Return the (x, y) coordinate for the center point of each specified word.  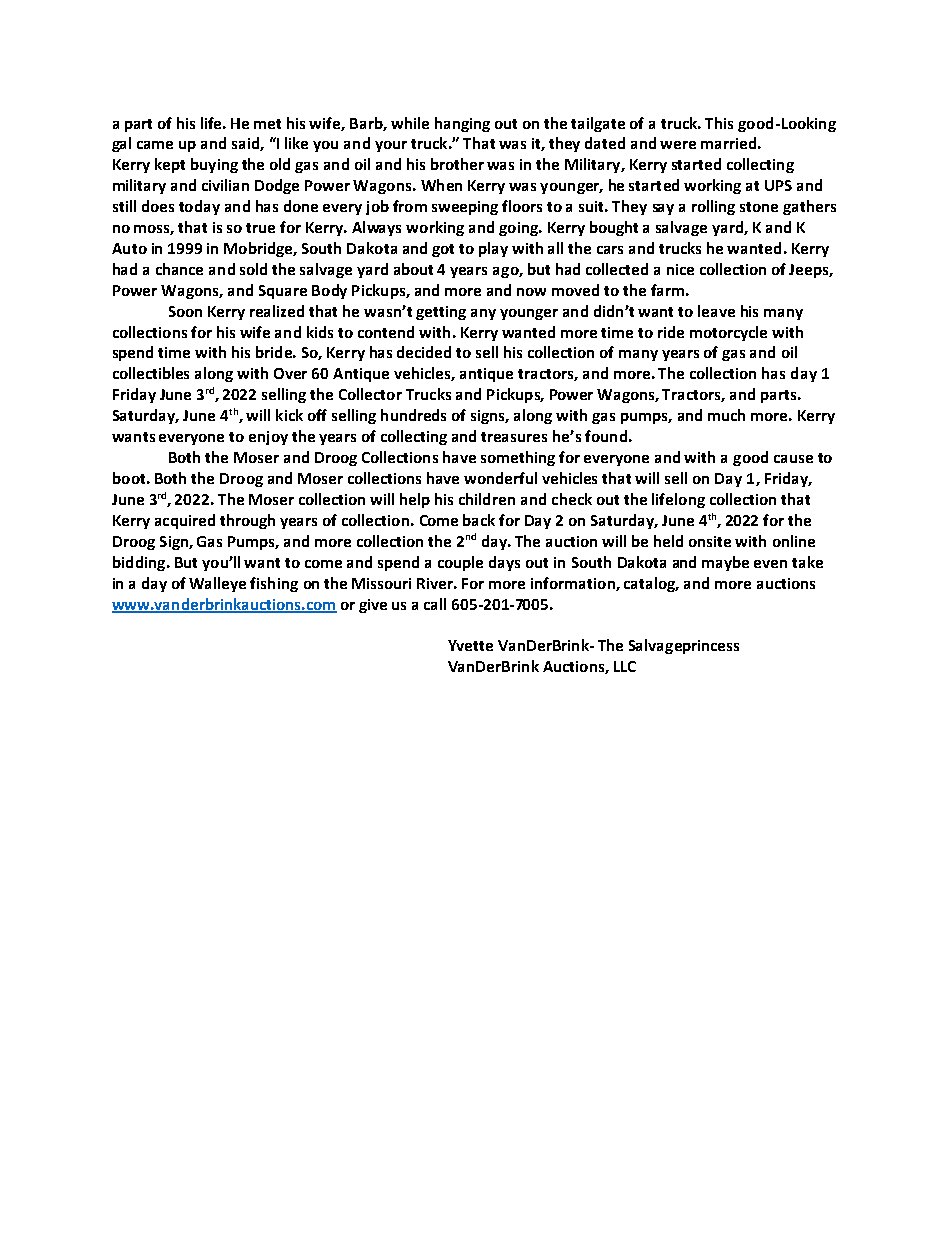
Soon (185, 311)
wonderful (500, 478)
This (719, 123)
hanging (462, 124)
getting (441, 313)
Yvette (470, 645)
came (155, 145)
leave (716, 311)
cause (793, 459)
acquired (185, 521)
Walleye (217, 584)
